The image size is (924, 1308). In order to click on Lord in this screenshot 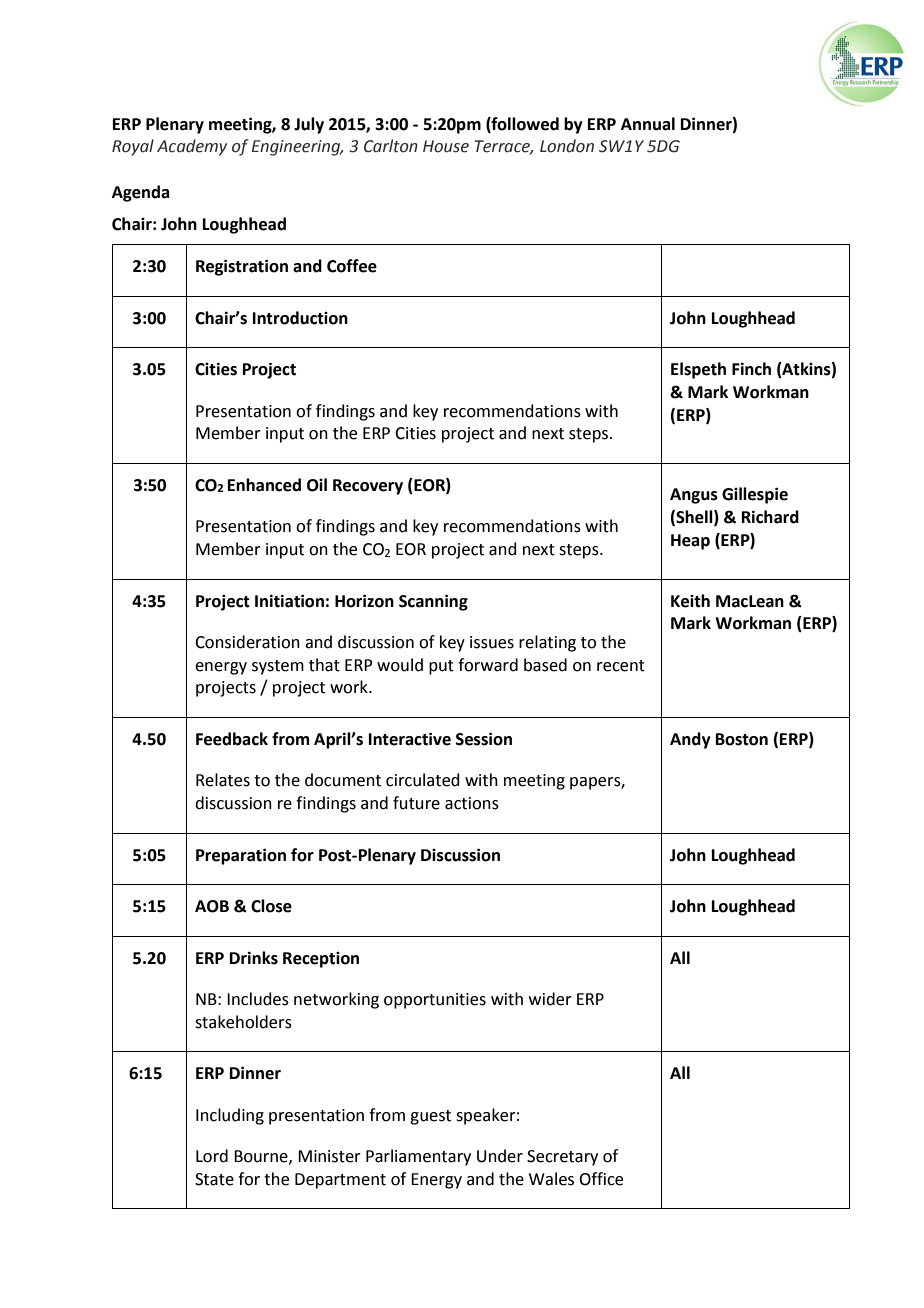, I will do `click(212, 1156)`.
